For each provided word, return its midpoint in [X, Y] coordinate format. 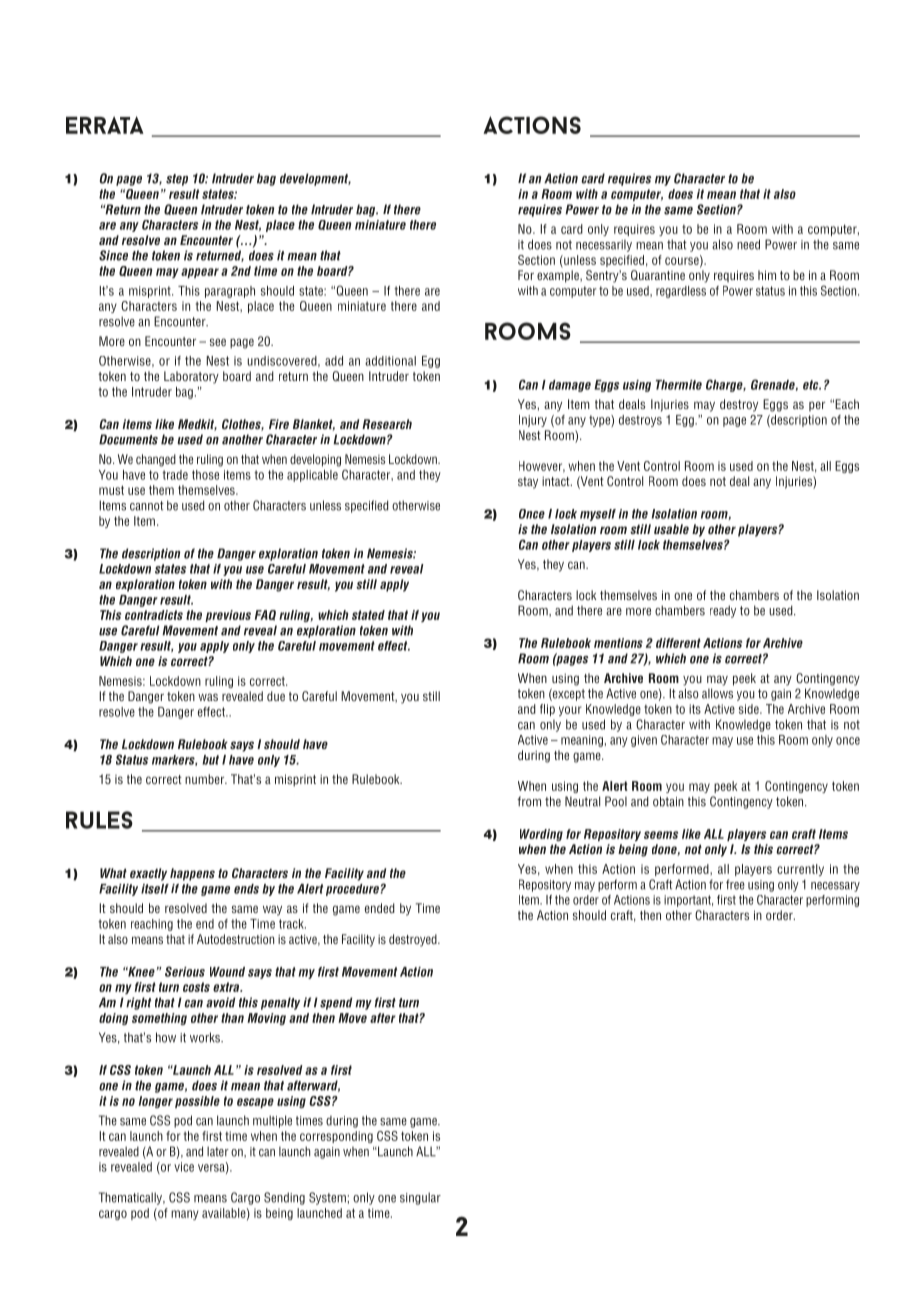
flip [547, 710]
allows [717, 693]
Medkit [197, 425]
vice [184, 1167]
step [177, 180]
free [735, 884]
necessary [835, 887]
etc [812, 385]
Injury [533, 421]
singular [420, 1198]
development [315, 179]
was [208, 697]
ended [380, 908]
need [748, 244]
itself [155, 889]
